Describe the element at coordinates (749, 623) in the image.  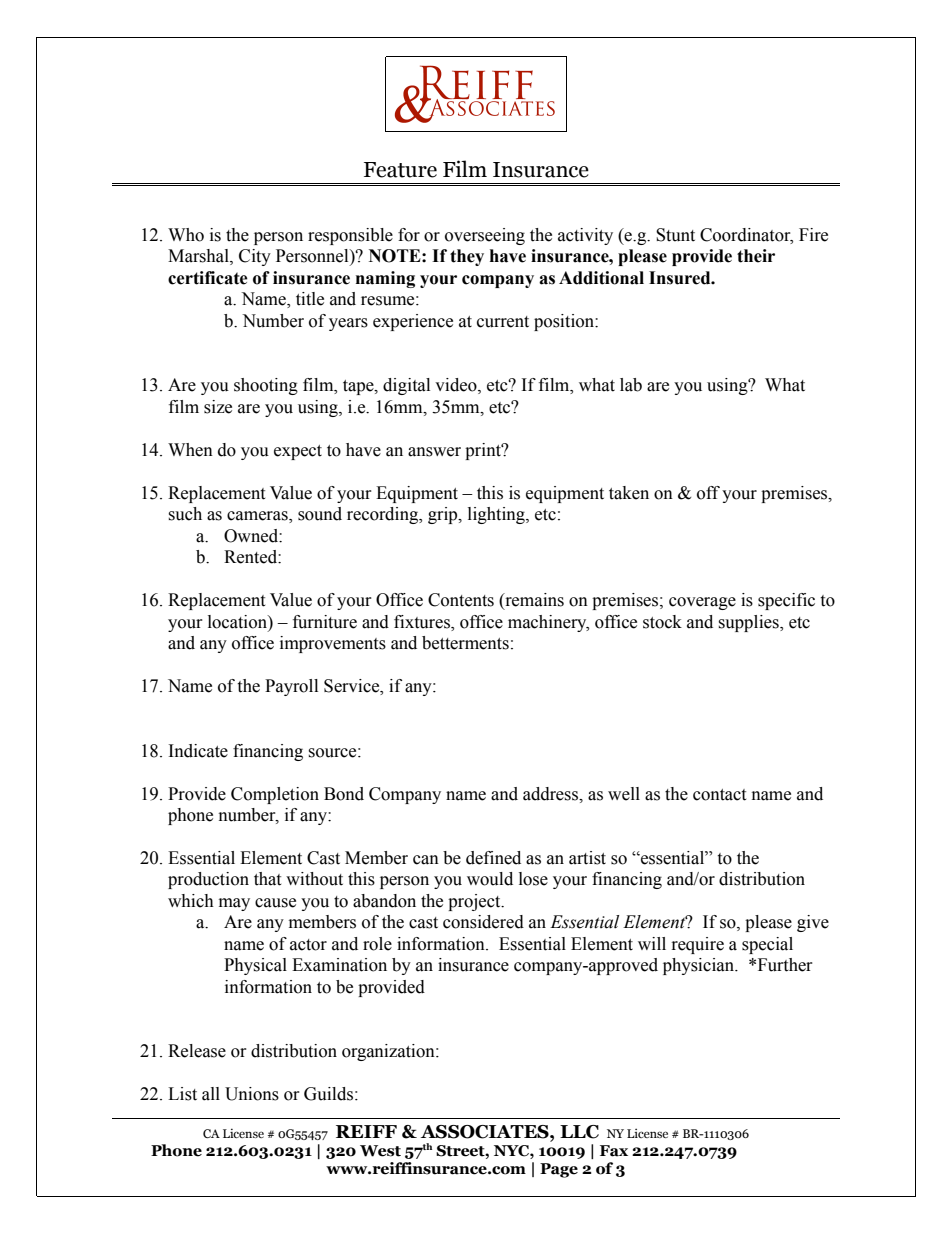
I see `supplies` at that location.
